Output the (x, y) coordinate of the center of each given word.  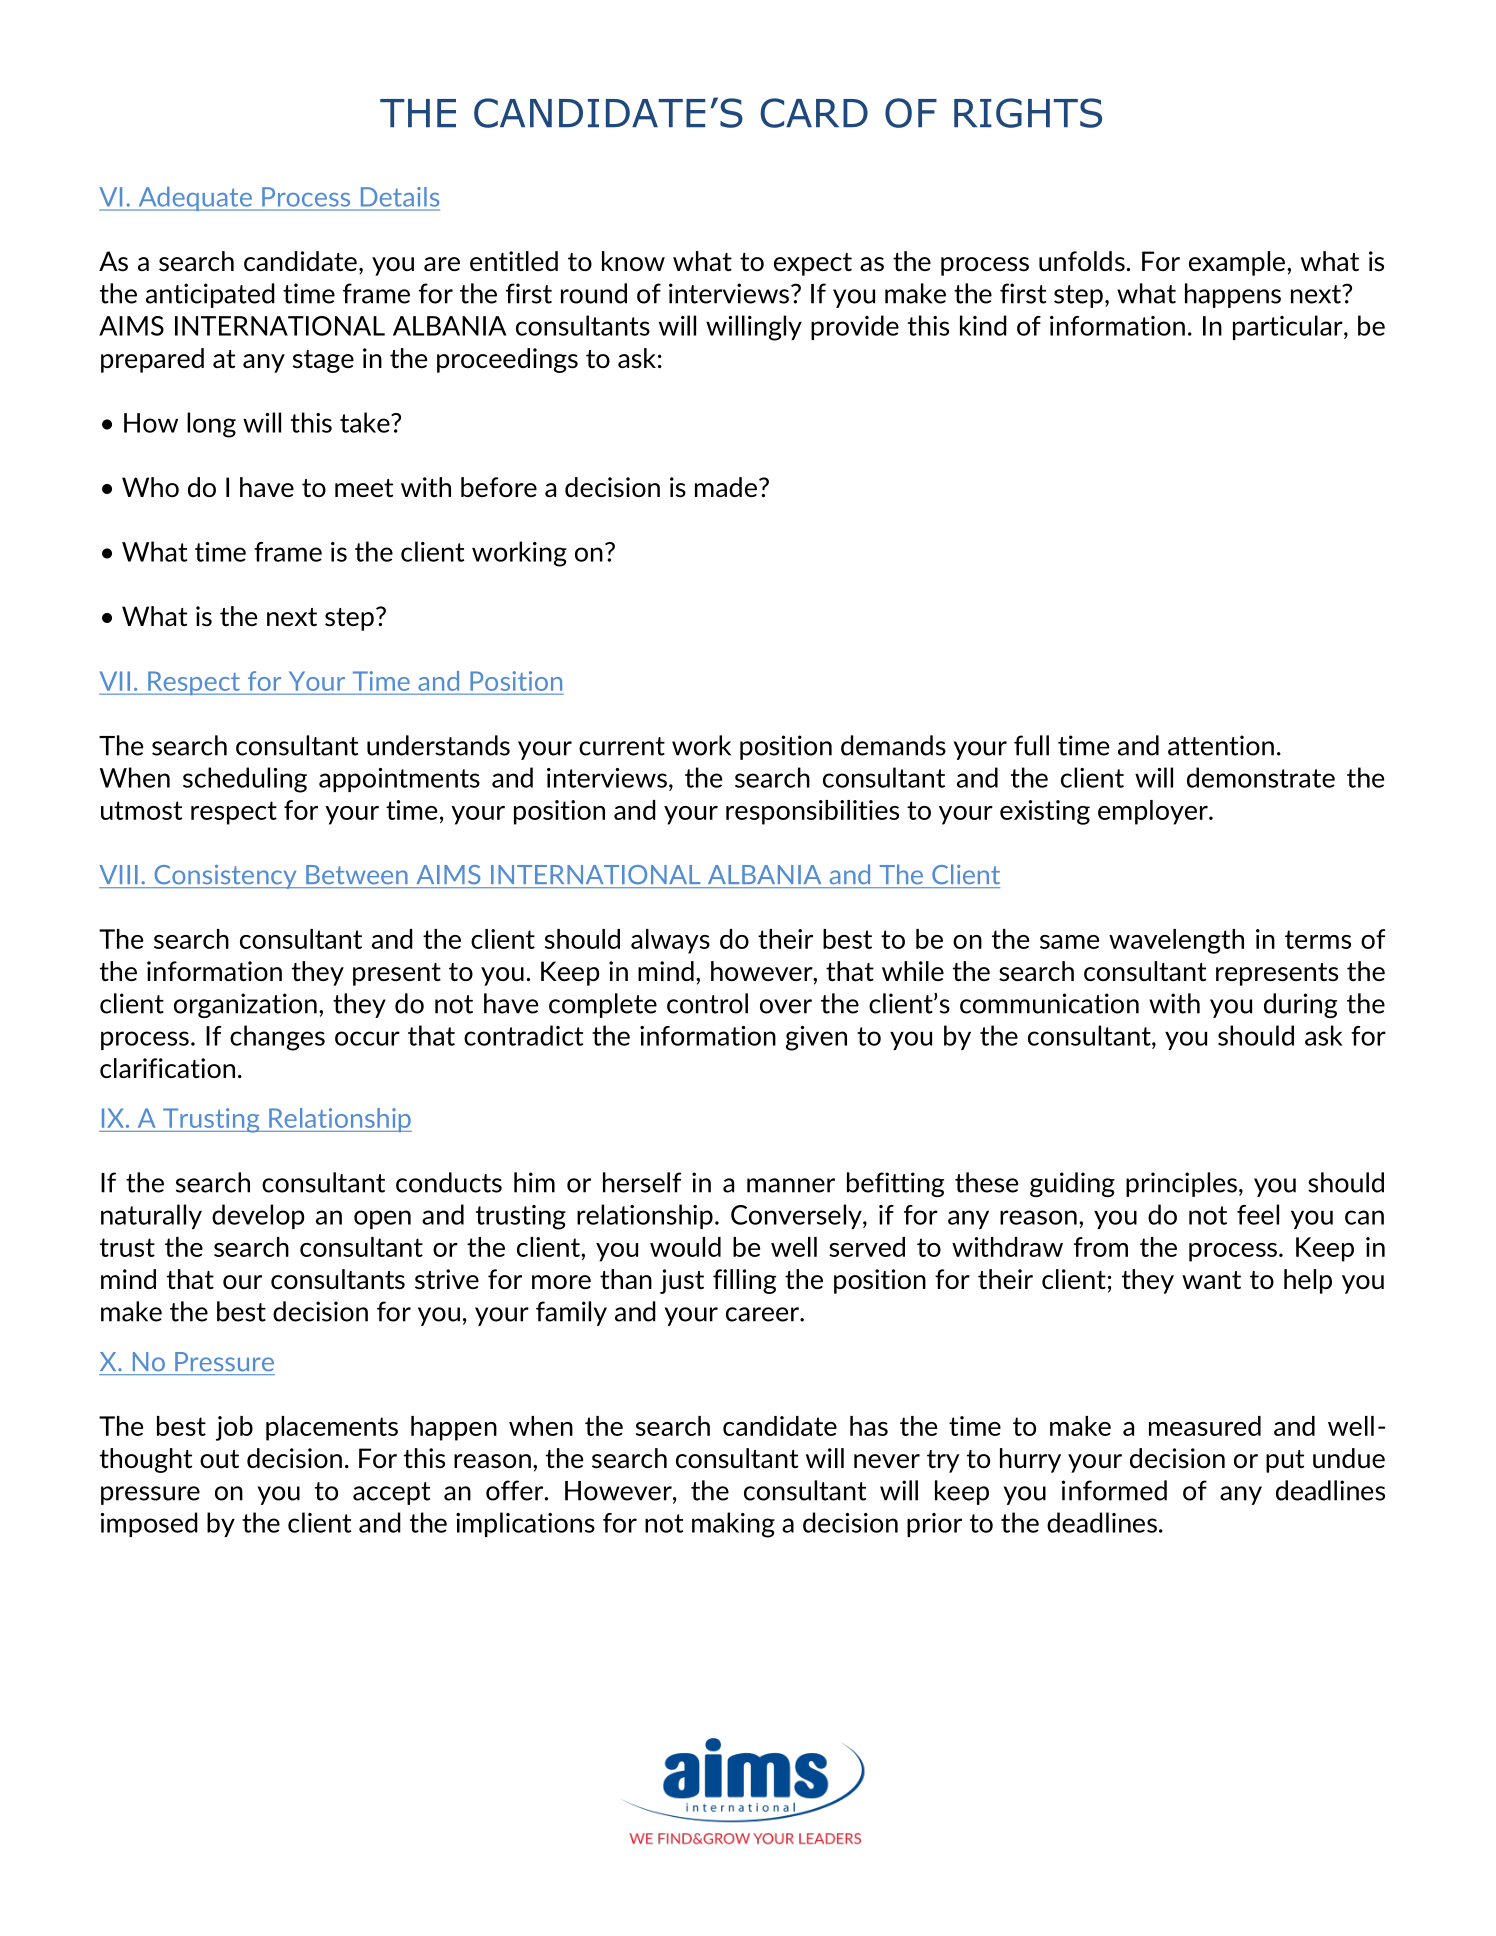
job (234, 1428)
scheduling (245, 780)
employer (1154, 812)
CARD (814, 113)
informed (1114, 1490)
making (733, 1525)
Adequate (195, 199)
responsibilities (812, 812)
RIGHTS (1028, 113)
